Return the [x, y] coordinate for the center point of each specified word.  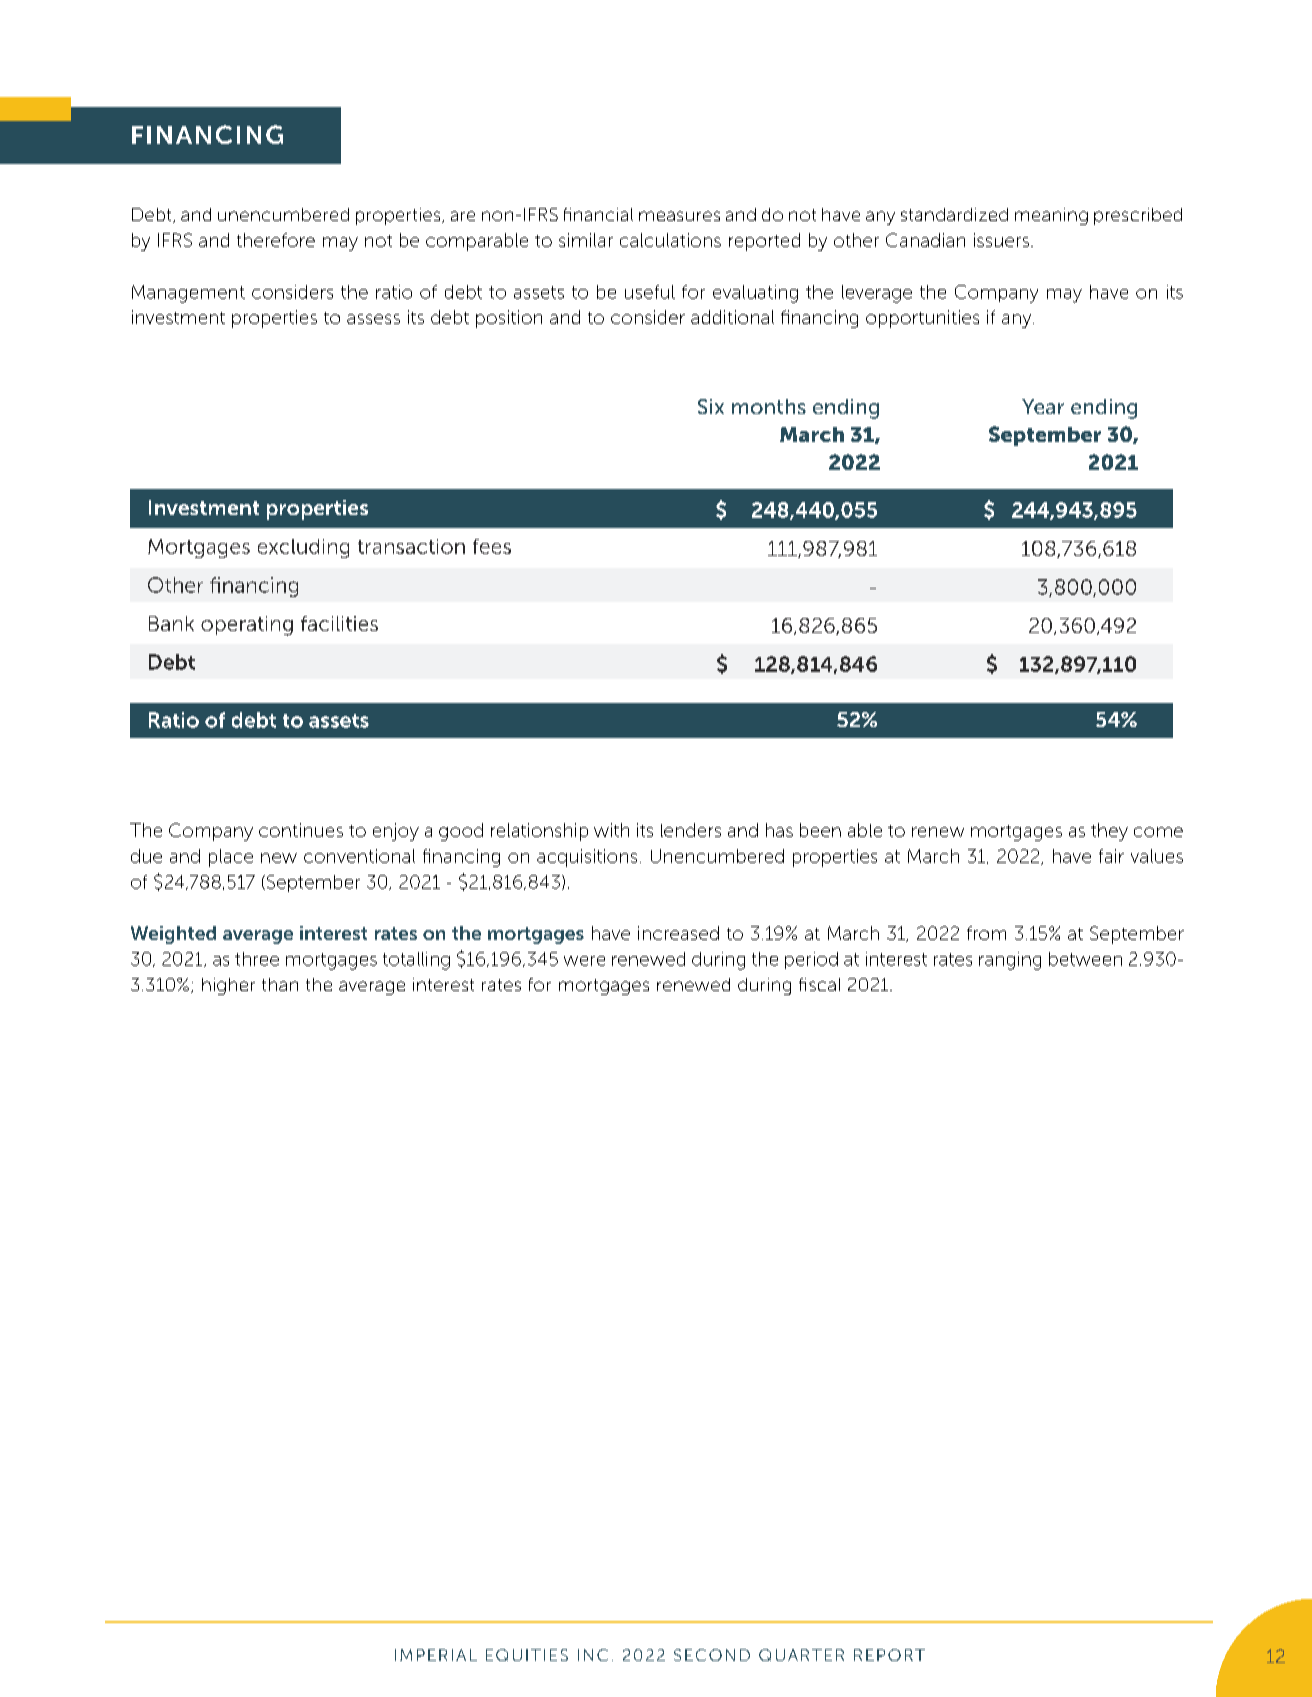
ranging [1010, 961]
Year [1043, 406]
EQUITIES [527, 1655]
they [1109, 832]
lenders [691, 830]
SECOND [712, 1655]
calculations [670, 240]
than [280, 984]
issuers [1001, 240]
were [584, 961]
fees [492, 546]
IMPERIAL [436, 1655]
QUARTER [801, 1655]
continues [301, 830]
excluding [303, 548]
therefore [276, 240]
